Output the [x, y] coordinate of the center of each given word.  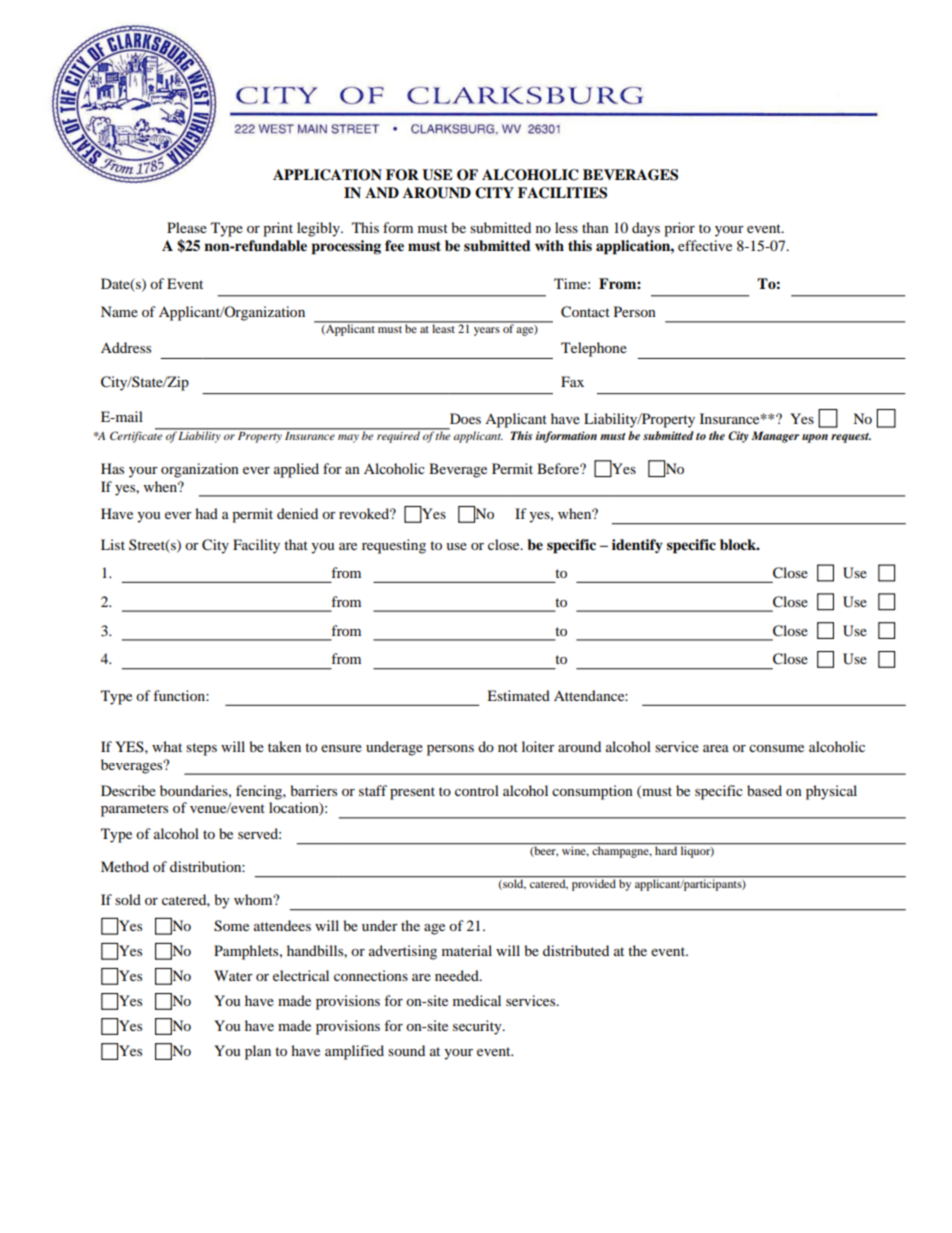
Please [187, 227]
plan [258, 1052]
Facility [256, 546]
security [478, 1027]
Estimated [518, 695]
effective [705, 245]
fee [394, 245]
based [764, 790]
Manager [775, 437]
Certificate [137, 436]
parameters [134, 810]
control [477, 790]
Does [465, 418]
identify [637, 546]
